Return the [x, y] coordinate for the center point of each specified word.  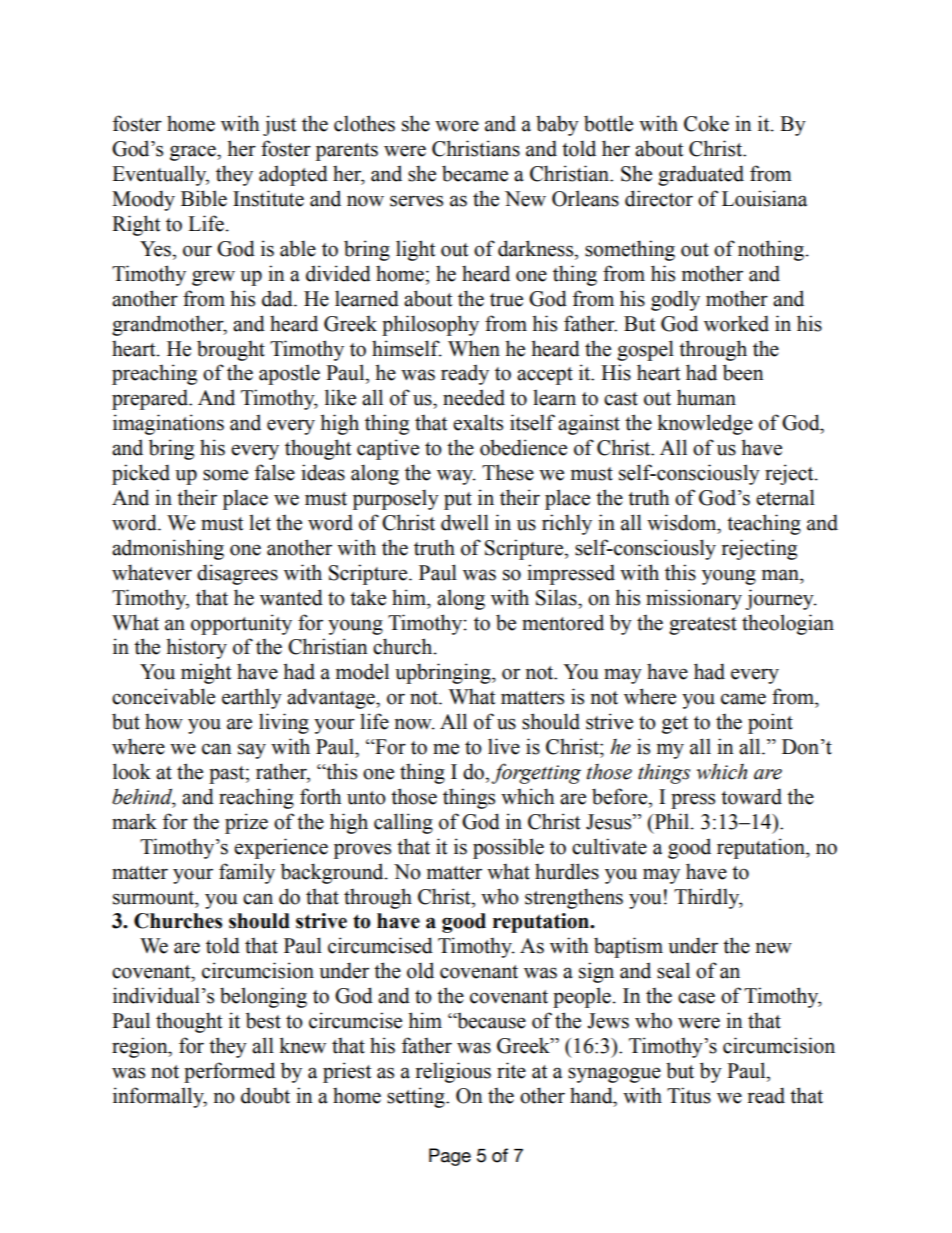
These [508, 472]
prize [246, 823]
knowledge [705, 424]
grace [194, 153]
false [275, 472]
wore [457, 126]
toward [751, 796]
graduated [701, 175]
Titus [689, 1095]
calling [403, 823]
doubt [265, 1095]
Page [450, 1157]
